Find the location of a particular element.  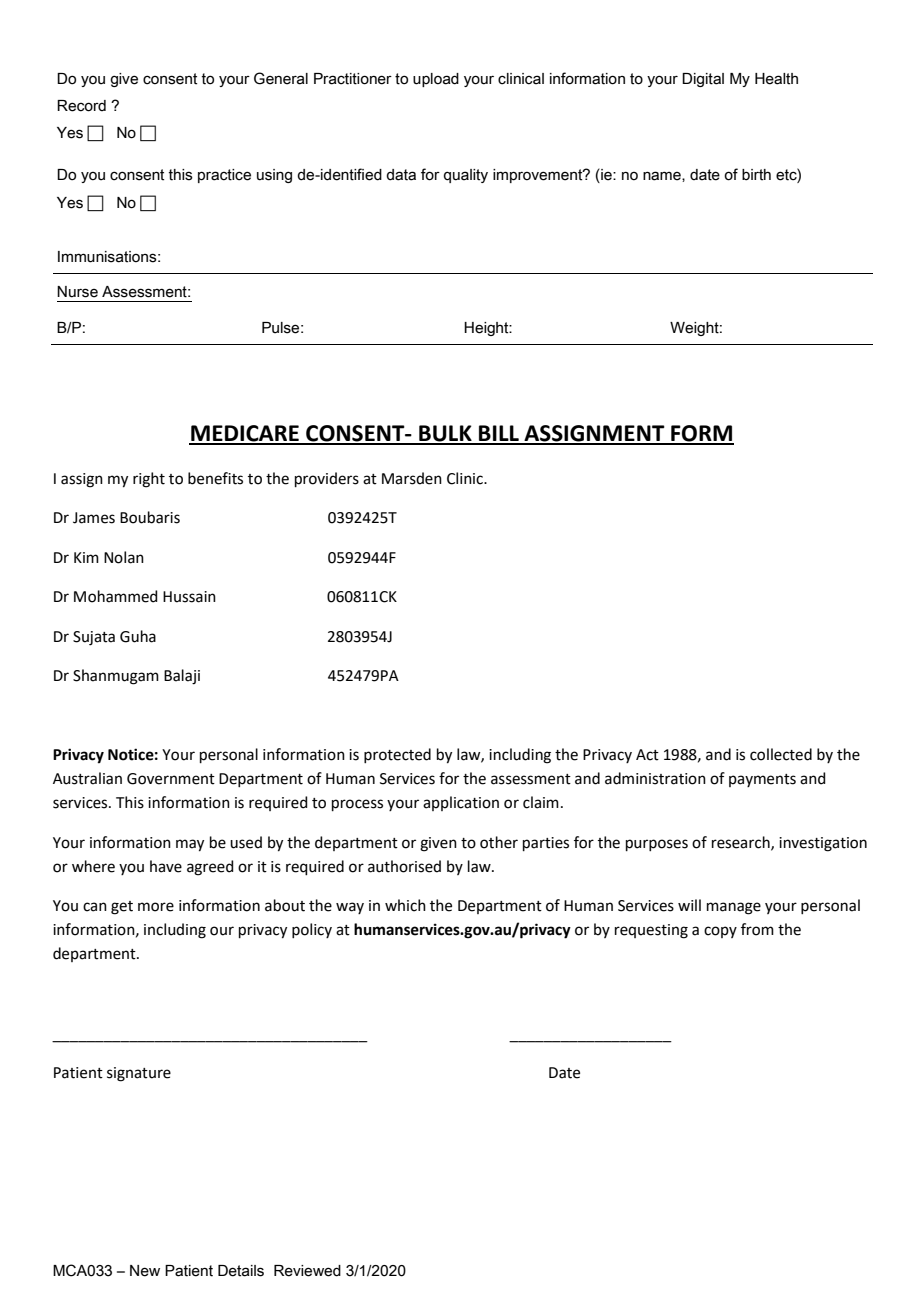

New is located at coordinates (145, 1271).
